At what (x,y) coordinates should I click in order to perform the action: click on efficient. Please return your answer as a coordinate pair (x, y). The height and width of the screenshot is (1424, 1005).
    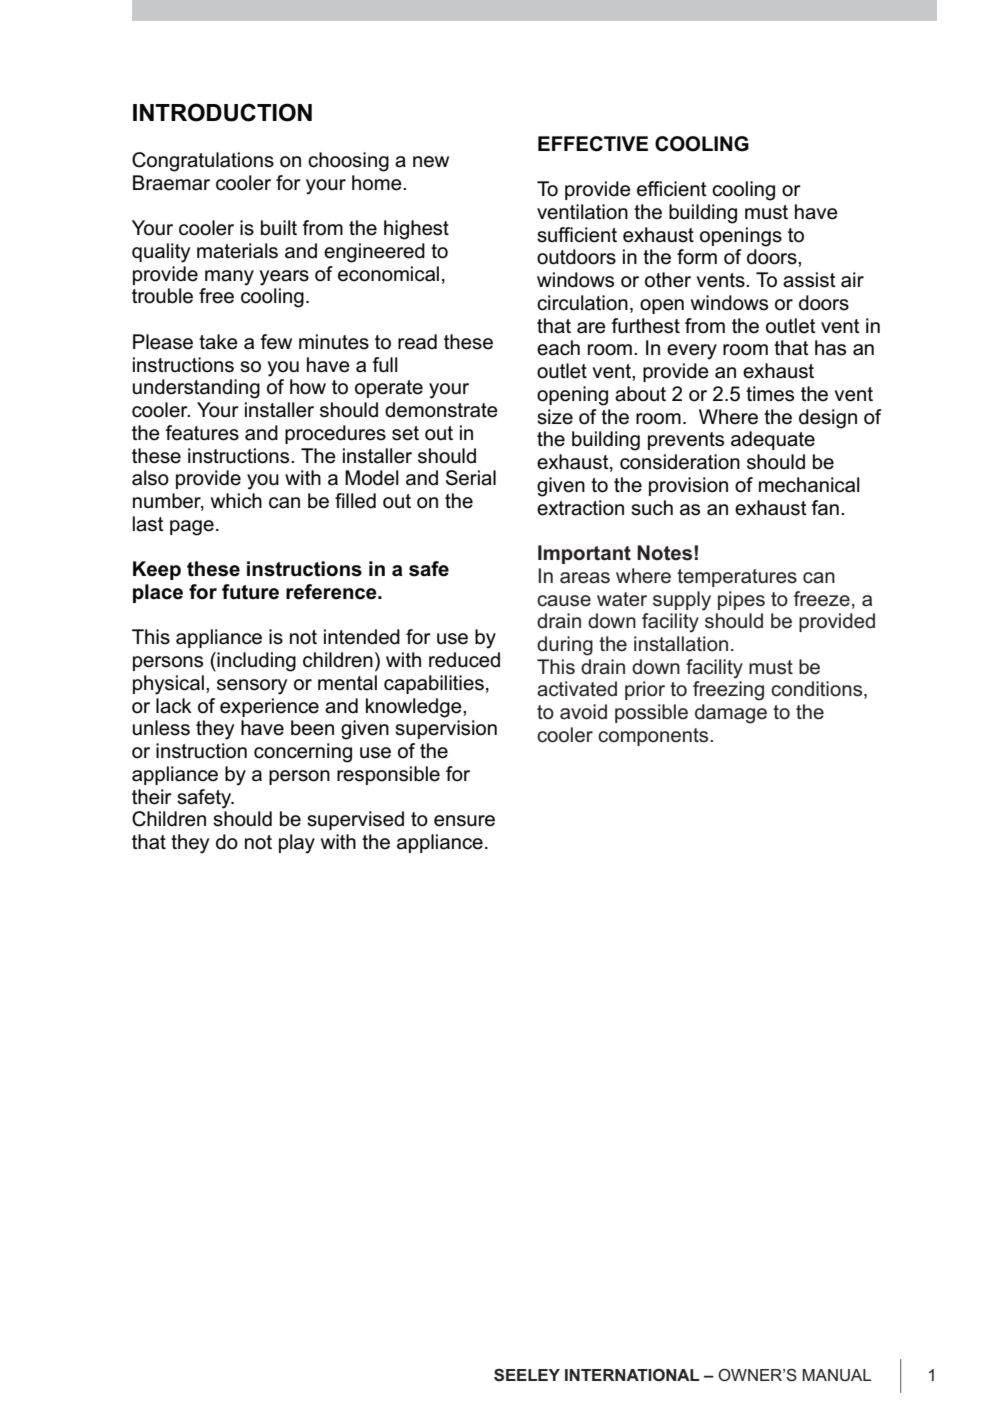
    Looking at the image, I should click on (672, 189).
